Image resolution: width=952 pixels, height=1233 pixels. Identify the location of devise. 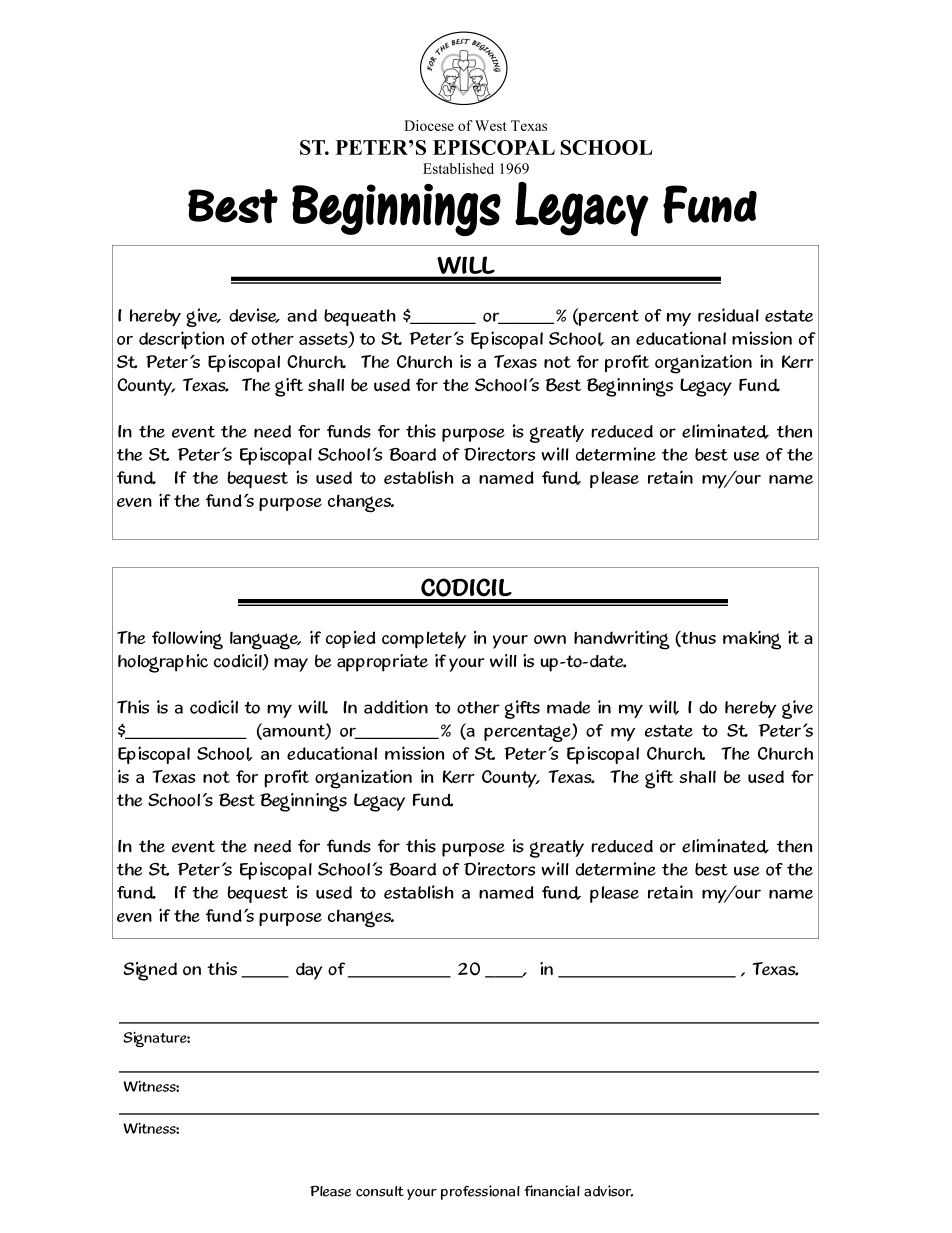
(254, 315).
